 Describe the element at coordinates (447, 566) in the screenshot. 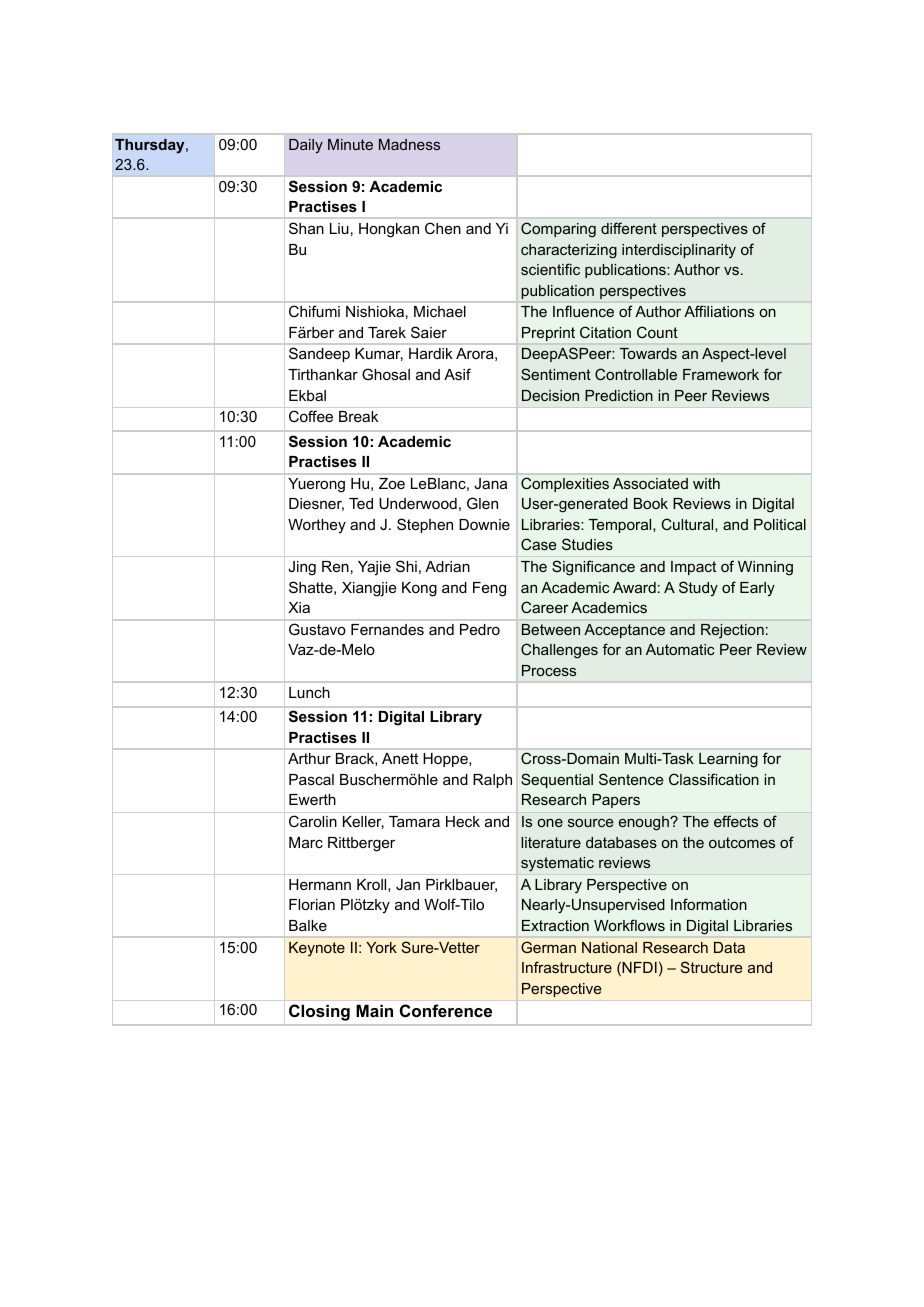

I see `Adrian` at that location.
